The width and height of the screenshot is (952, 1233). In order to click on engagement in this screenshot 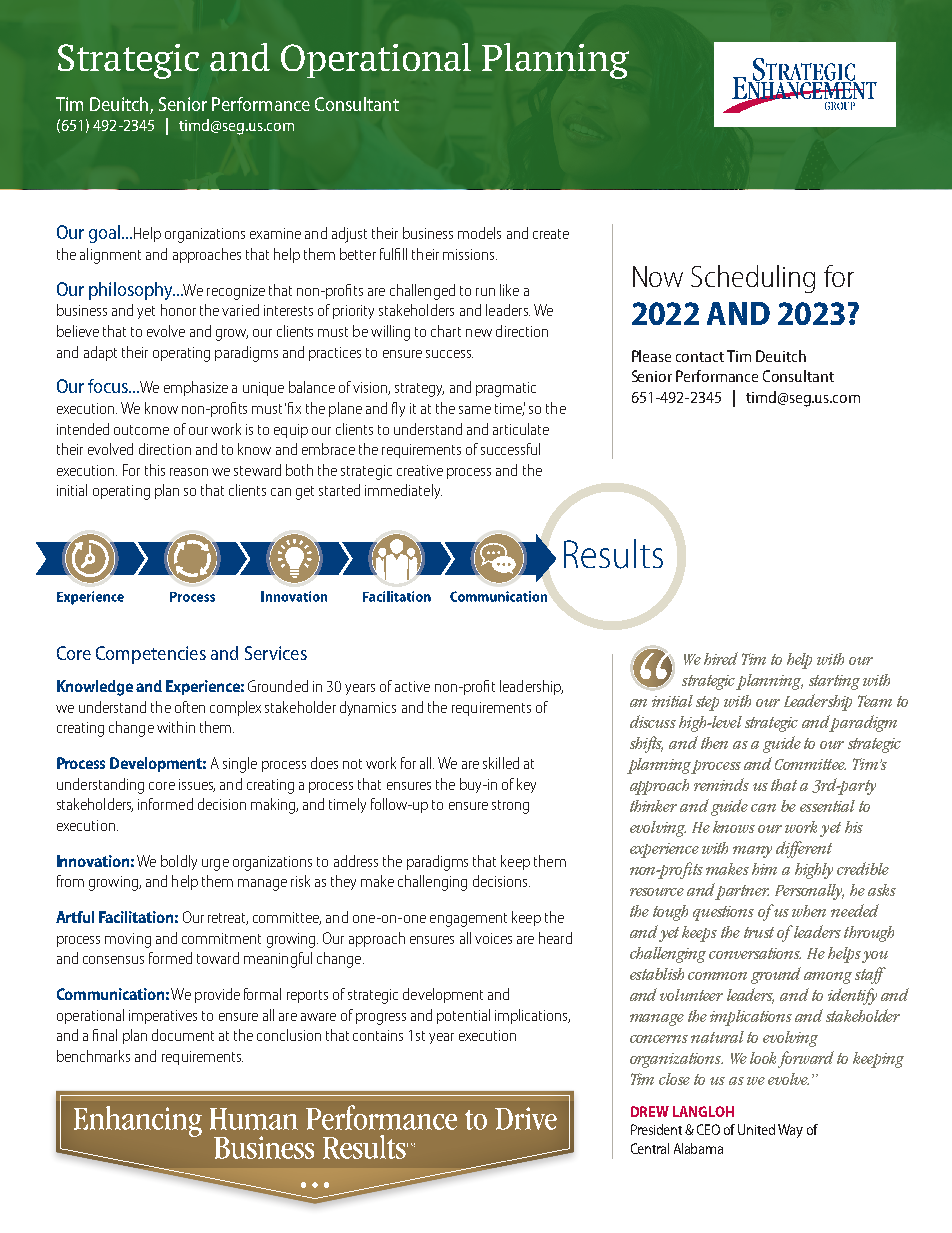, I will do `click(468, 920)`.
